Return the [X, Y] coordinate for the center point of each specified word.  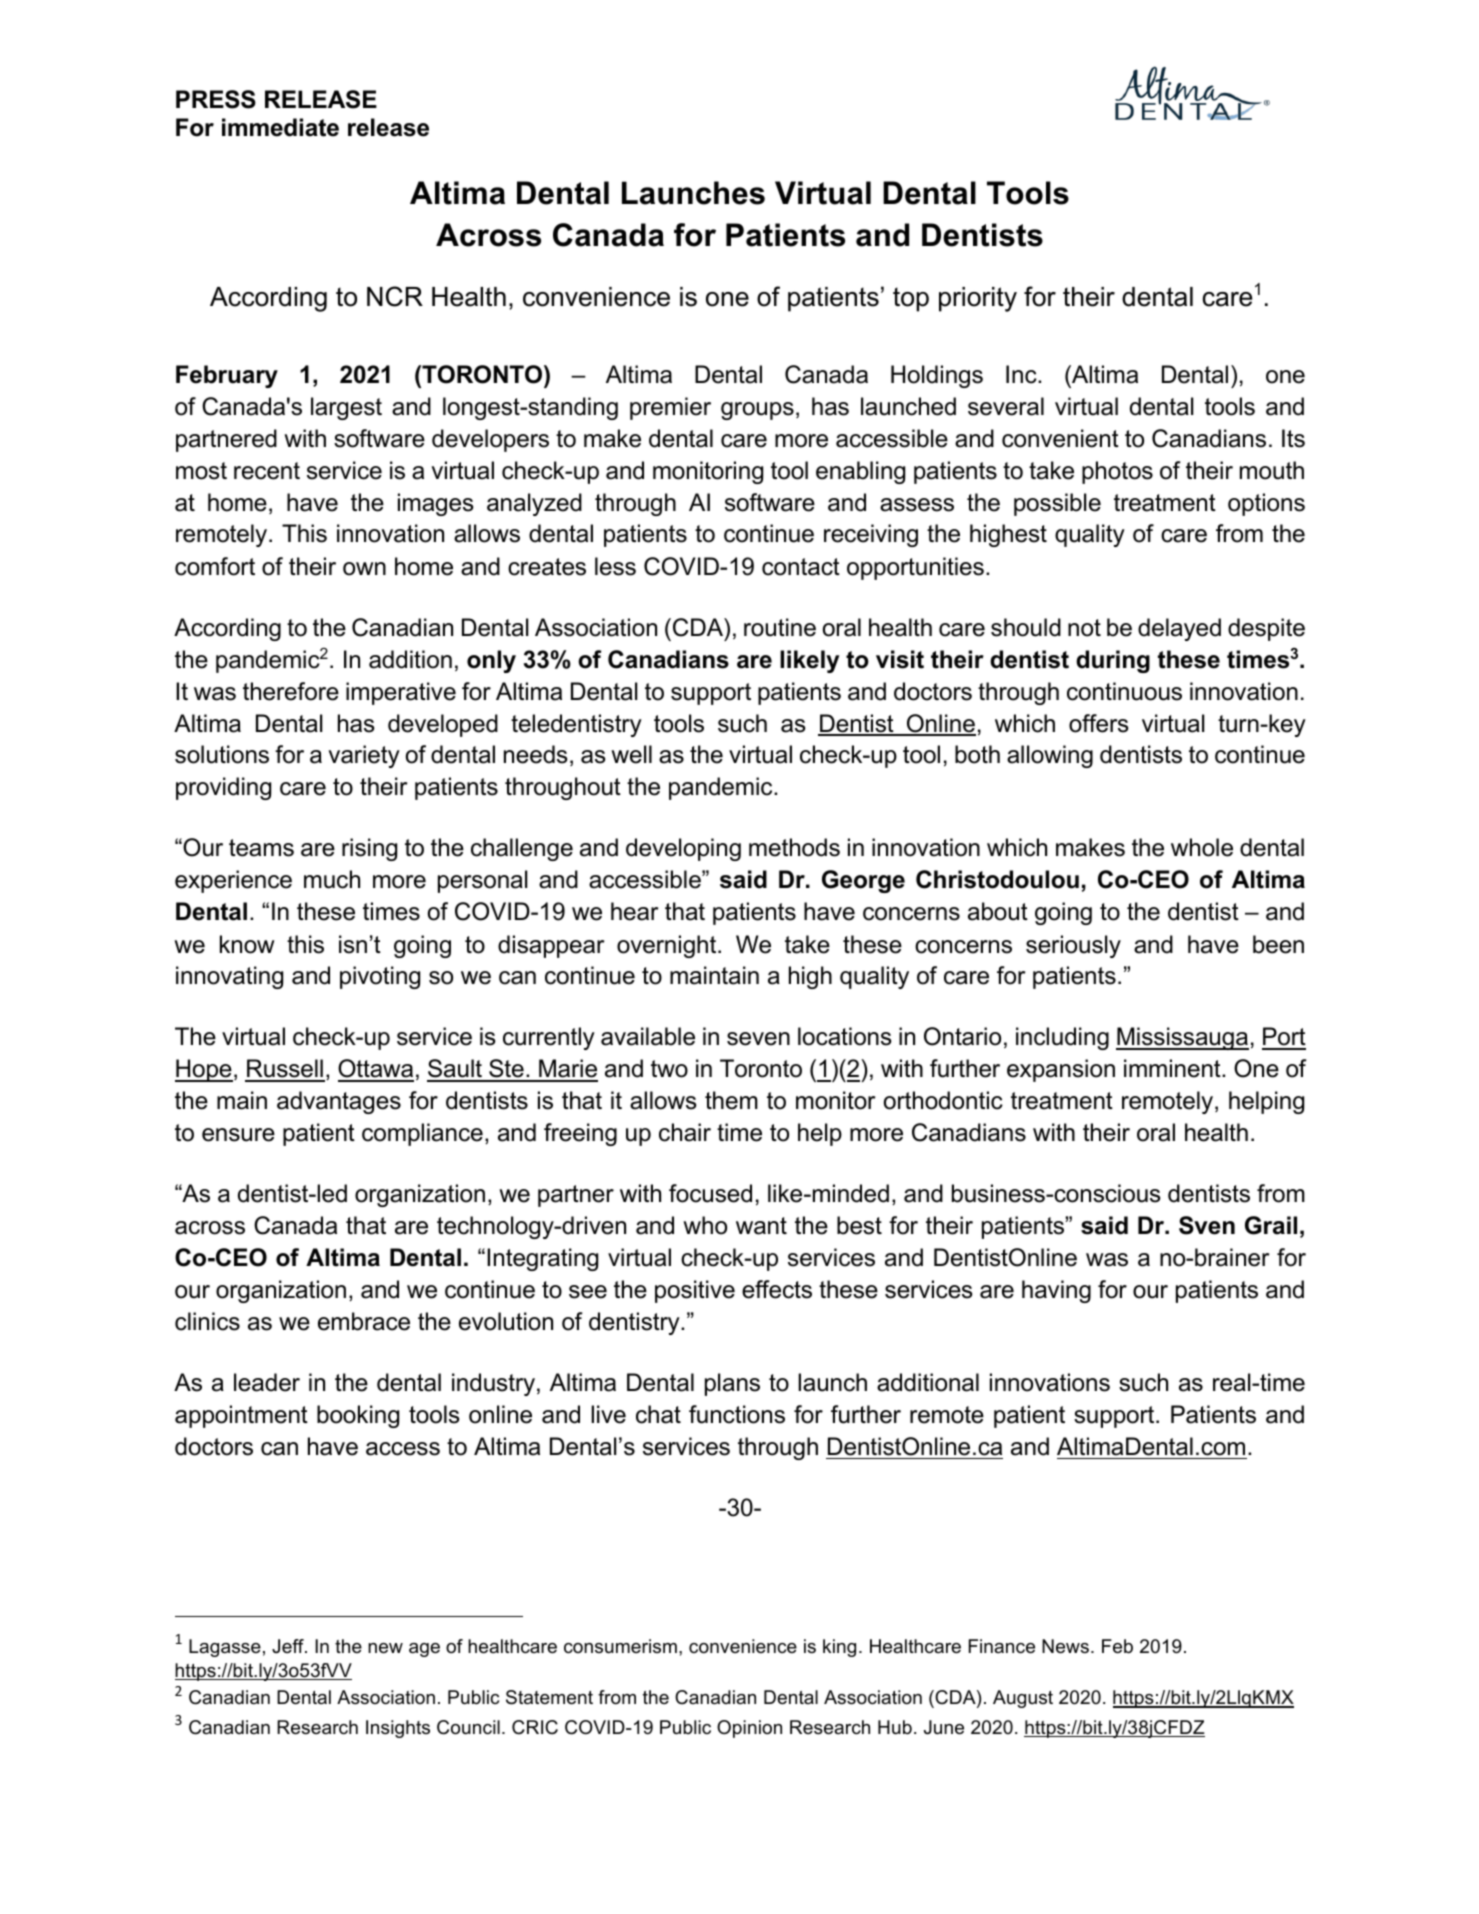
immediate [280, 127]
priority [978, 299]
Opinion [749, 1729]
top [911, 299]
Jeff [289, 1646]
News [1065, 1646]
